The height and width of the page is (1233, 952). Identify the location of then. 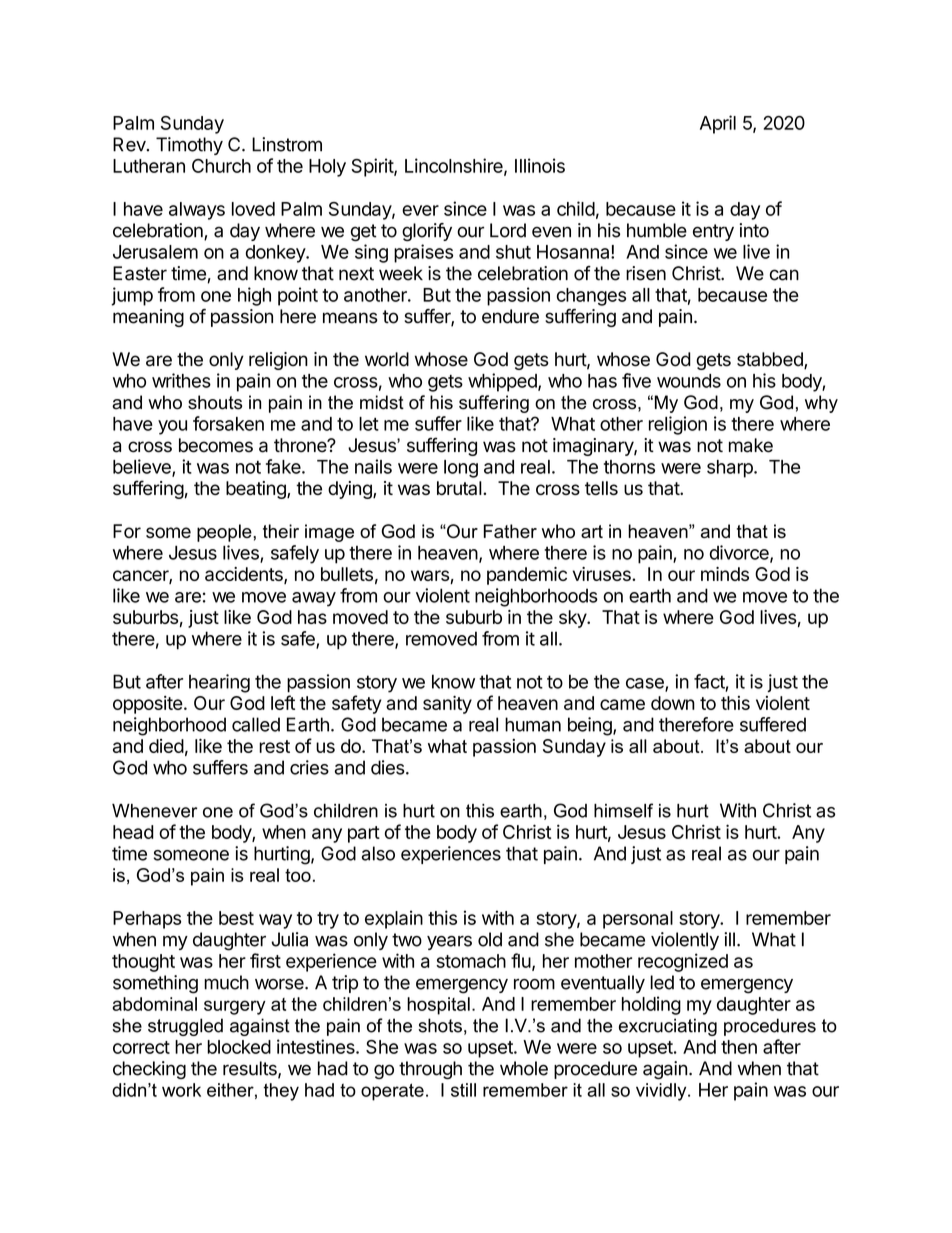
(739, 1047).
